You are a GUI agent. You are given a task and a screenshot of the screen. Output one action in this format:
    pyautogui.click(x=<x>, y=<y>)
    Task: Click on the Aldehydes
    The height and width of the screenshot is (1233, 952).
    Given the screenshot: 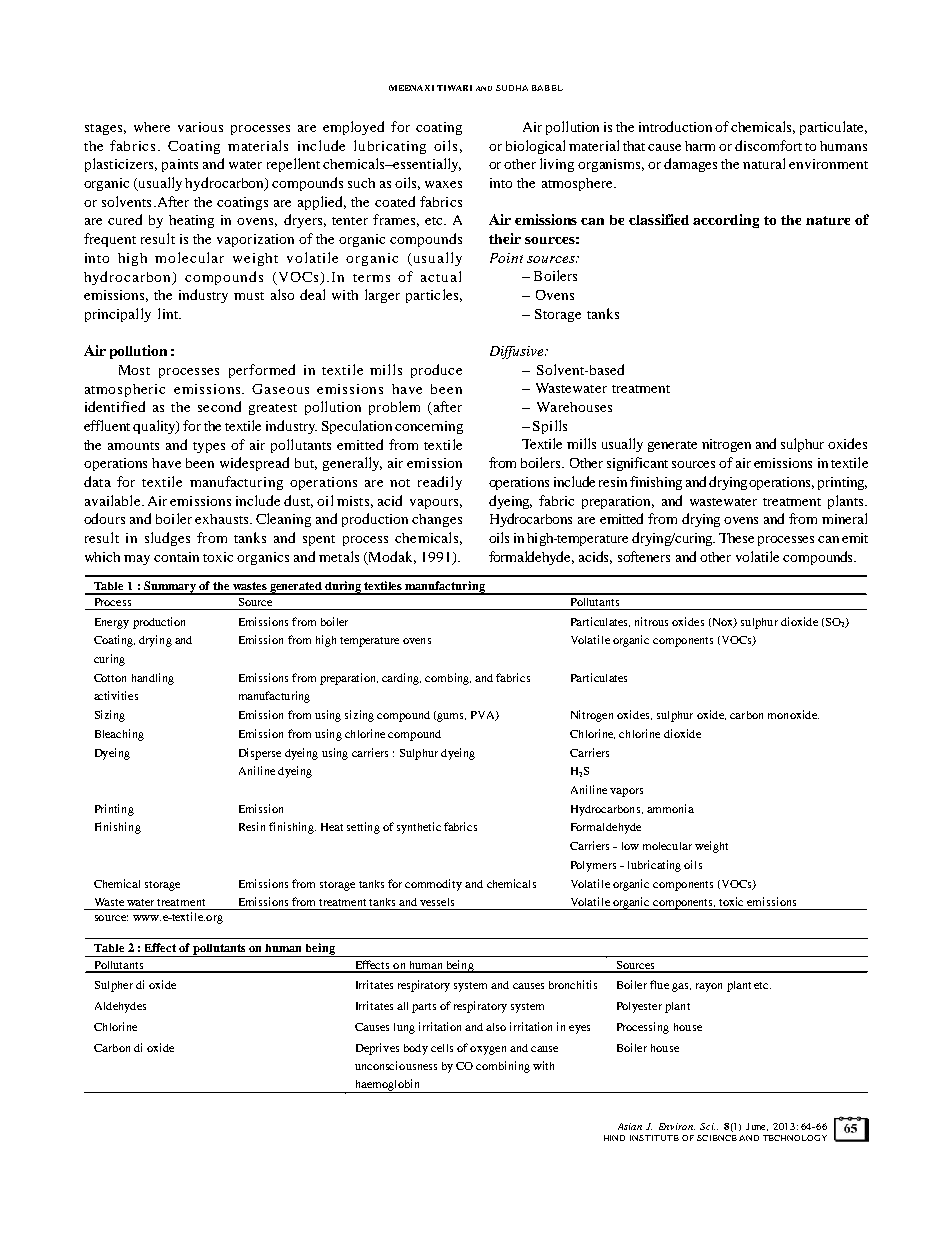 What is the action you would take?
    pyautogui.click(x=120, y=1007)
